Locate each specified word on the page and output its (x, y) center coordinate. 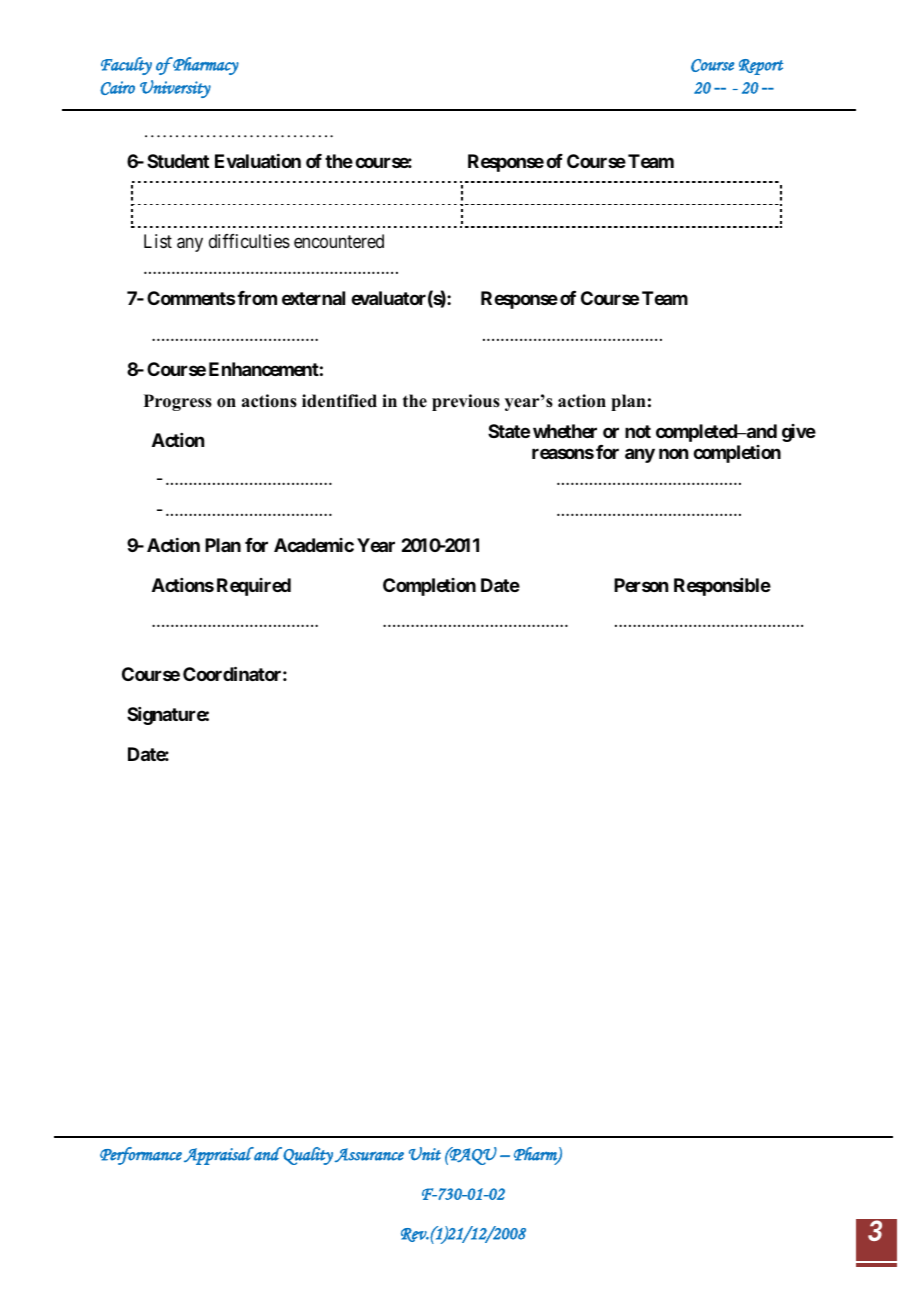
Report (761, 67)
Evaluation (258, 161)
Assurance (369, 1155)
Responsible (722, 587)
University (175, 89)
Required (254, 587)
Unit (425, 1154)
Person (641, 585)
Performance (141, 1156)
